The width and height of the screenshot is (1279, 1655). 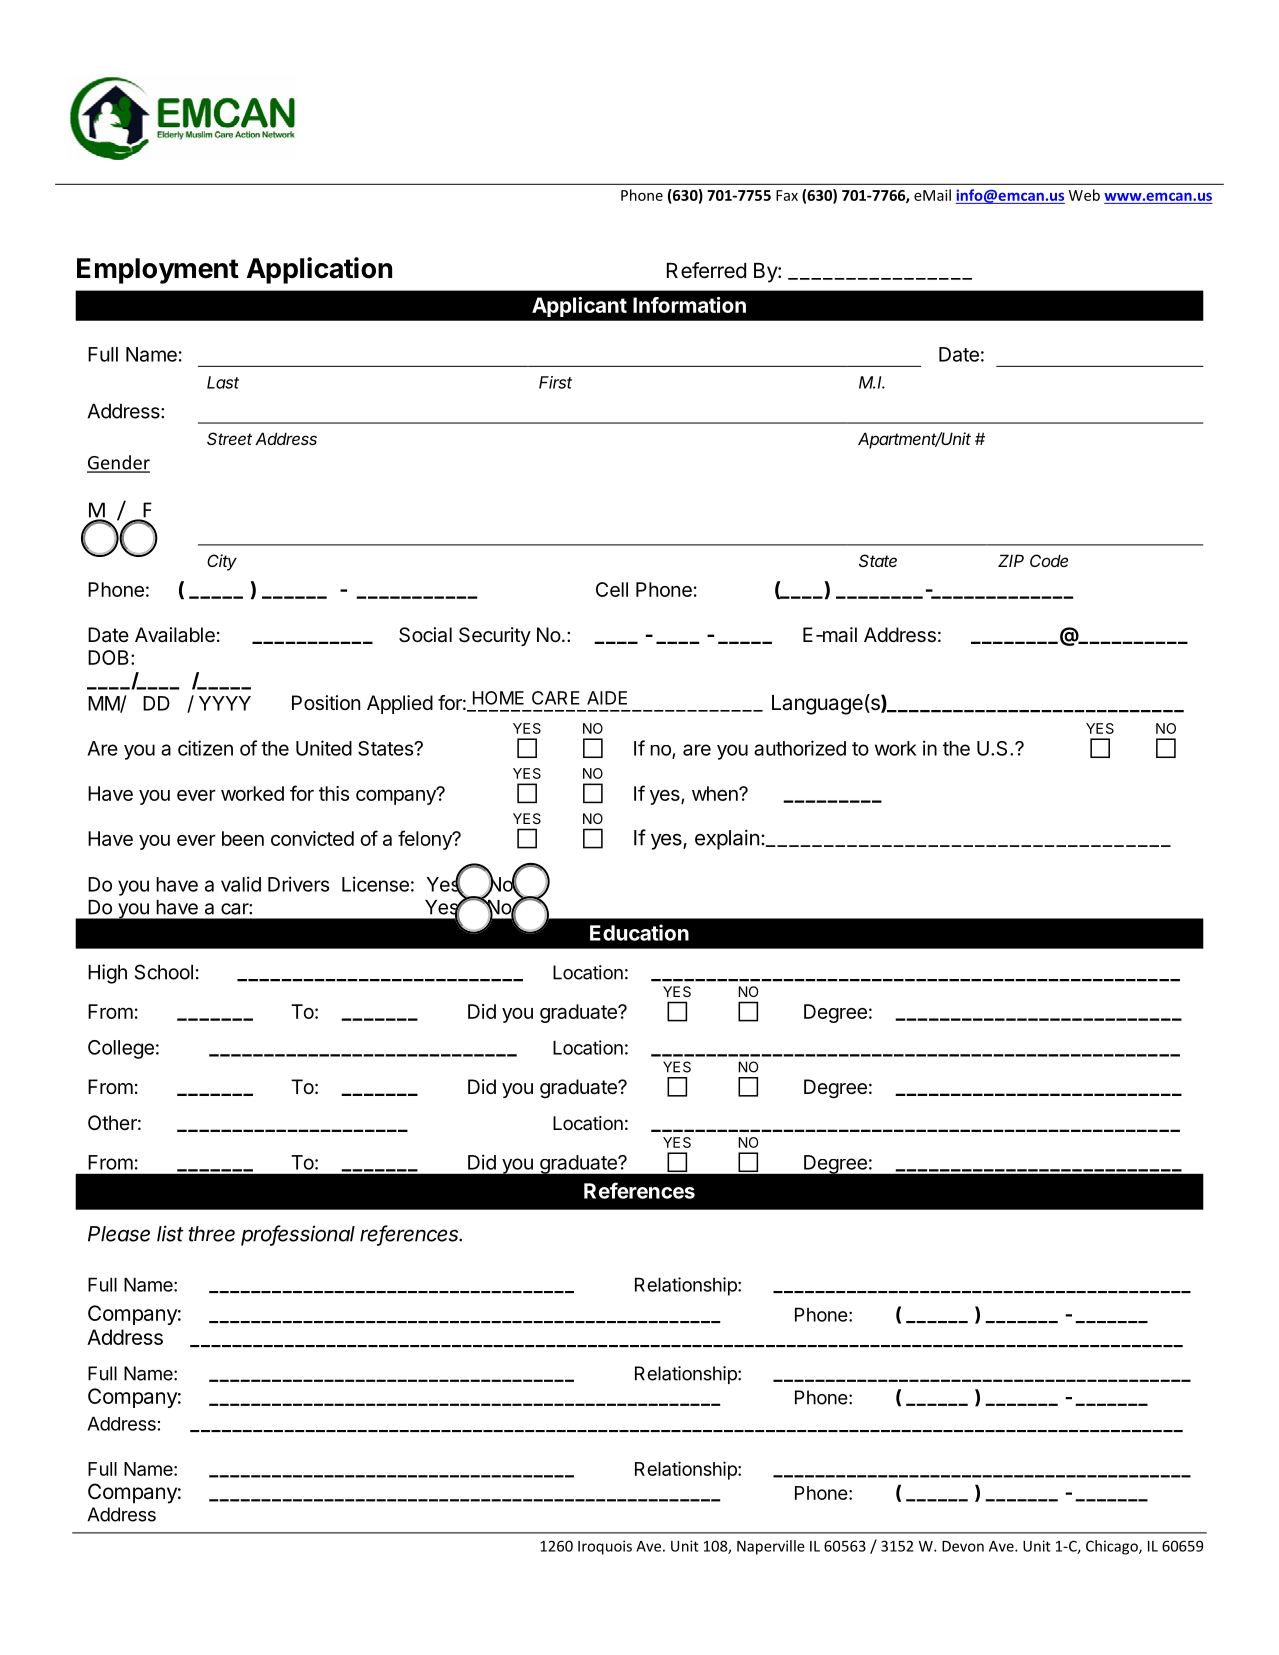 What do you see at coordinates (1011, 560) in the screenshot?
I see `ZIP` at bounding box center [1011, 560].
